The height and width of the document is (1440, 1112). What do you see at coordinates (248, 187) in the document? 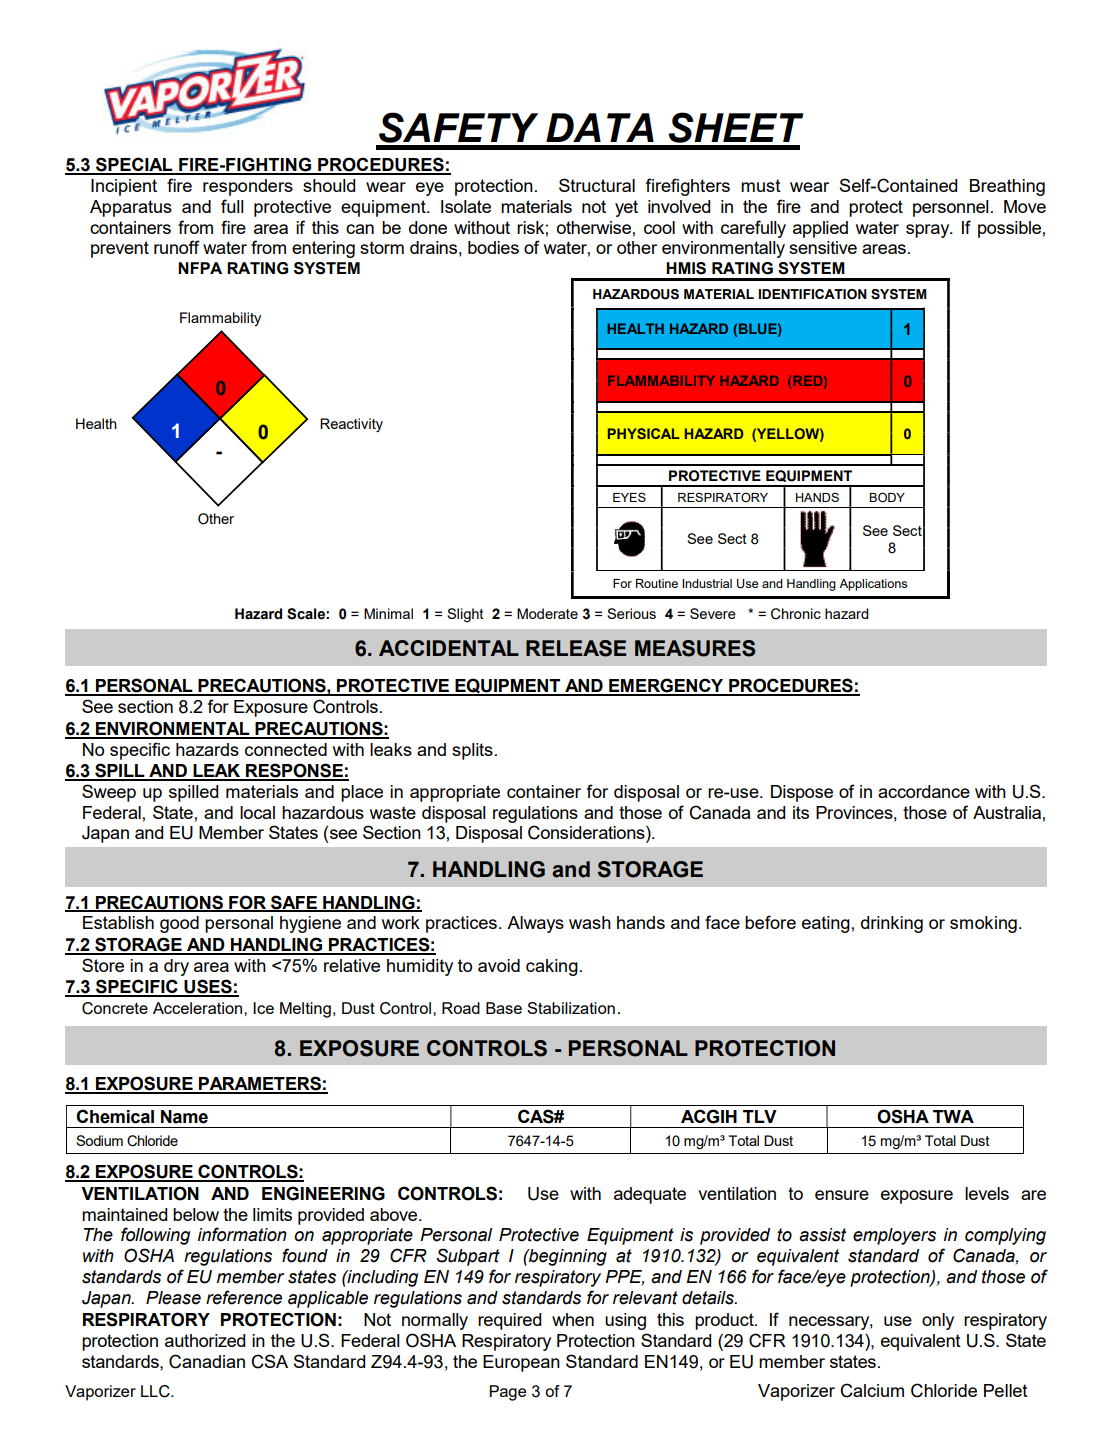
I see `responders` at bounding box center [248, 187].
